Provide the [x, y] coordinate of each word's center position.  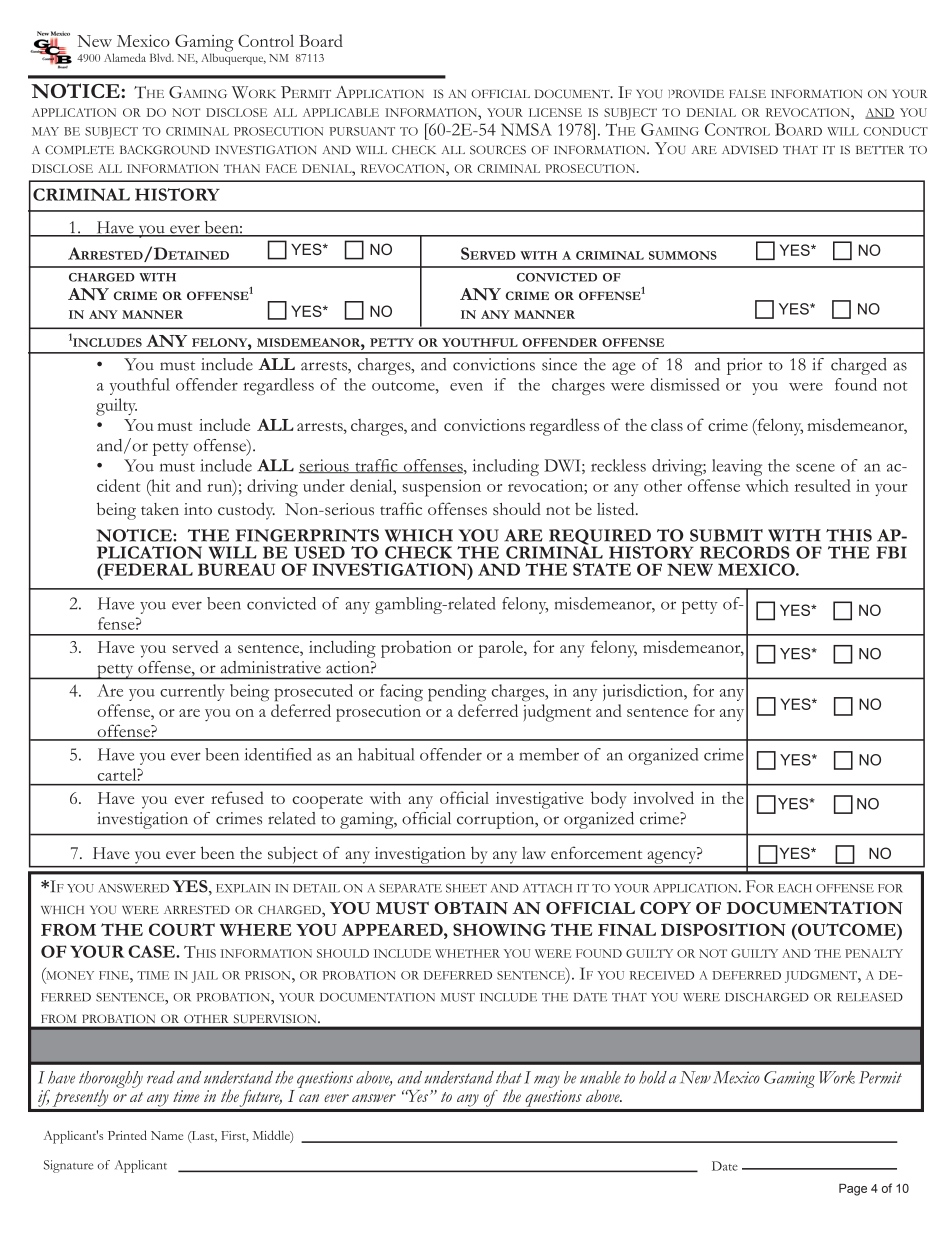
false [747, 93]
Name [167, 1135]
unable [600, 1077]
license [555, 112]
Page [853, 1190]
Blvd [162, 57]
